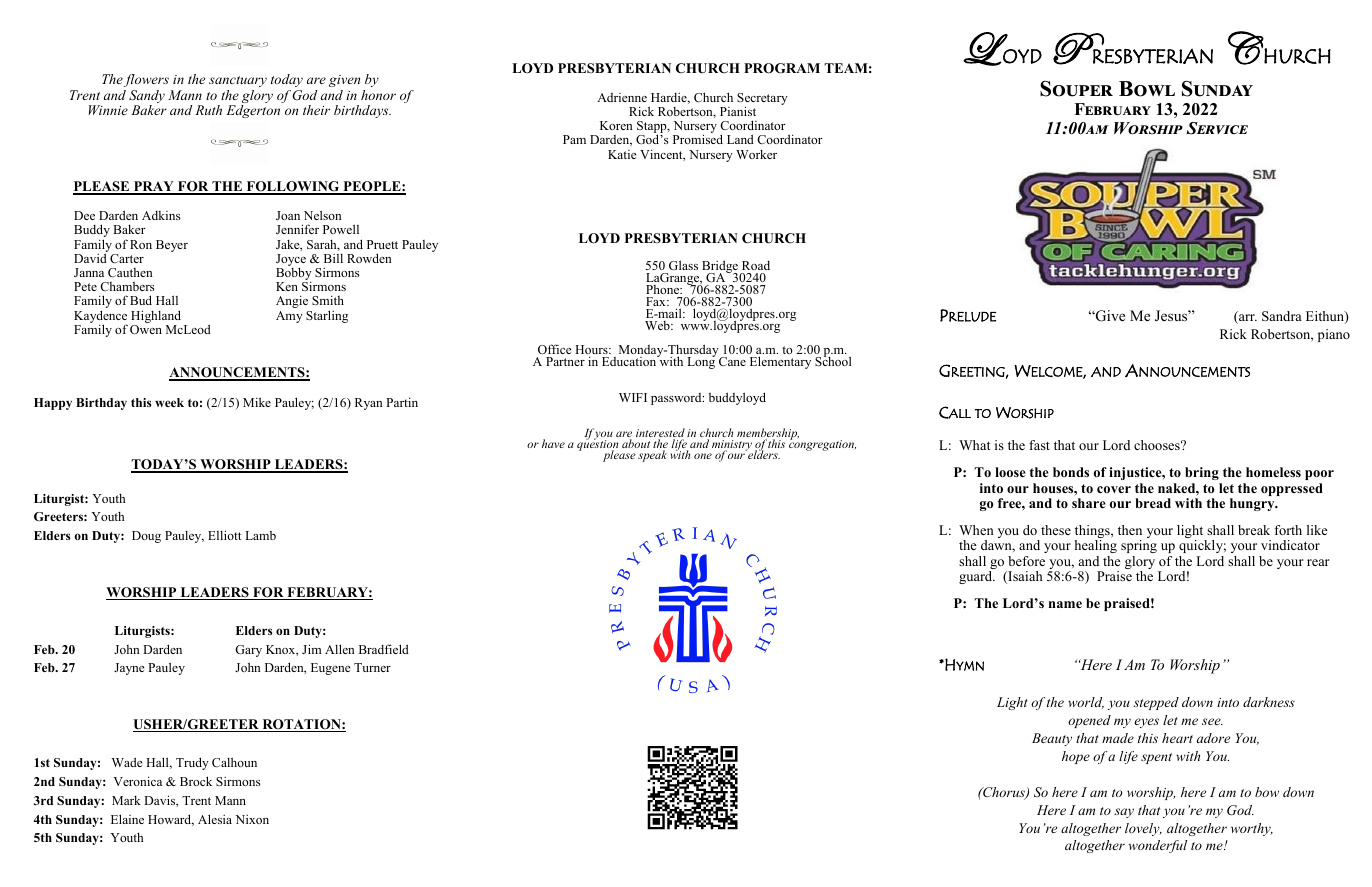  Describe the element at coordinates (1156, 703) in the screenshot. I see `stepped` at that location.
